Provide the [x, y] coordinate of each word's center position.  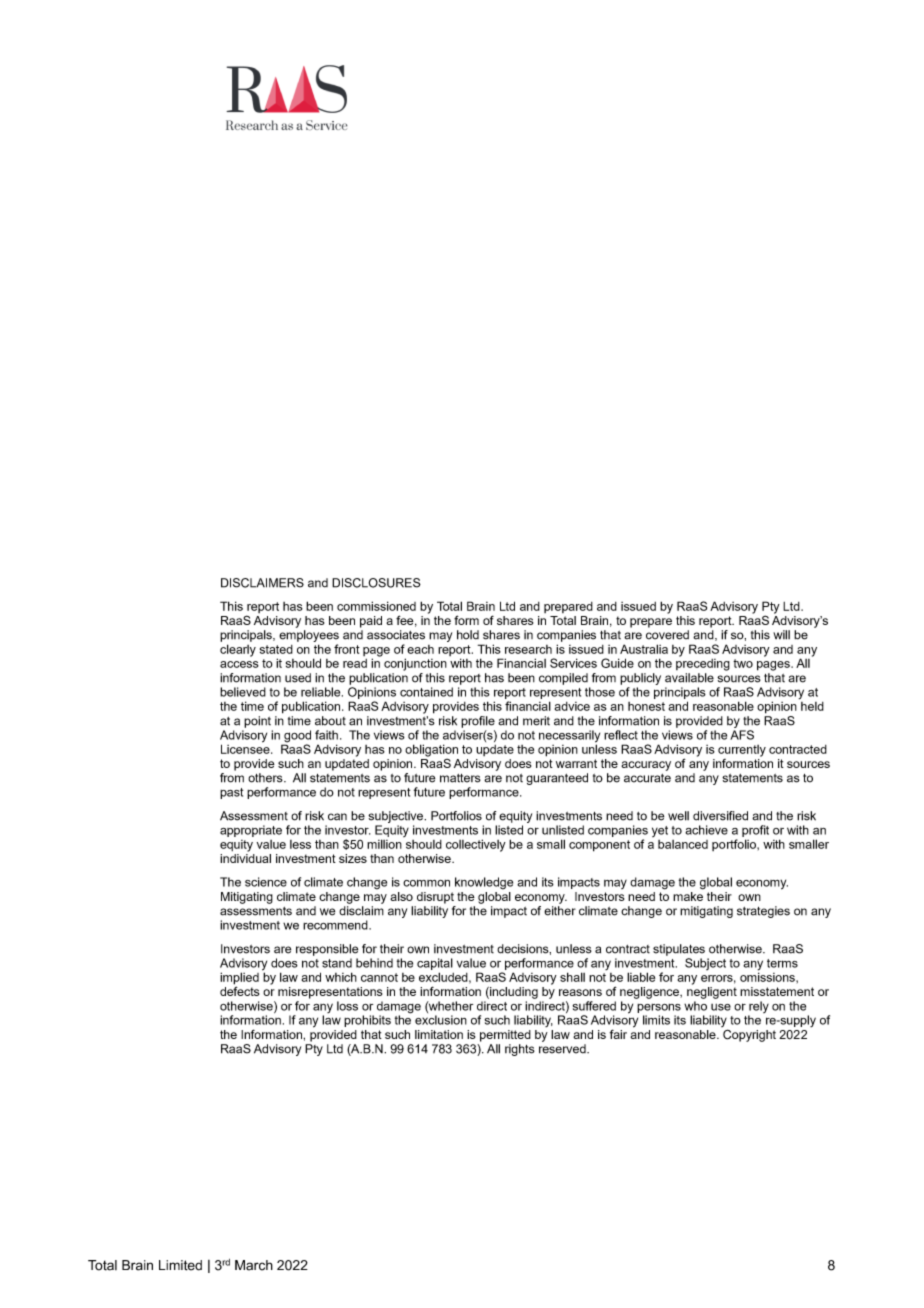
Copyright [749, 1035]
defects [239, 990]
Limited [180, 1265]
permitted [505, 1036]
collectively [476, 845]
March [254, 1265]
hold [468, 635]
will [781, 635]
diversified [720, 816]
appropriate [251, 831]
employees [309, 636]
